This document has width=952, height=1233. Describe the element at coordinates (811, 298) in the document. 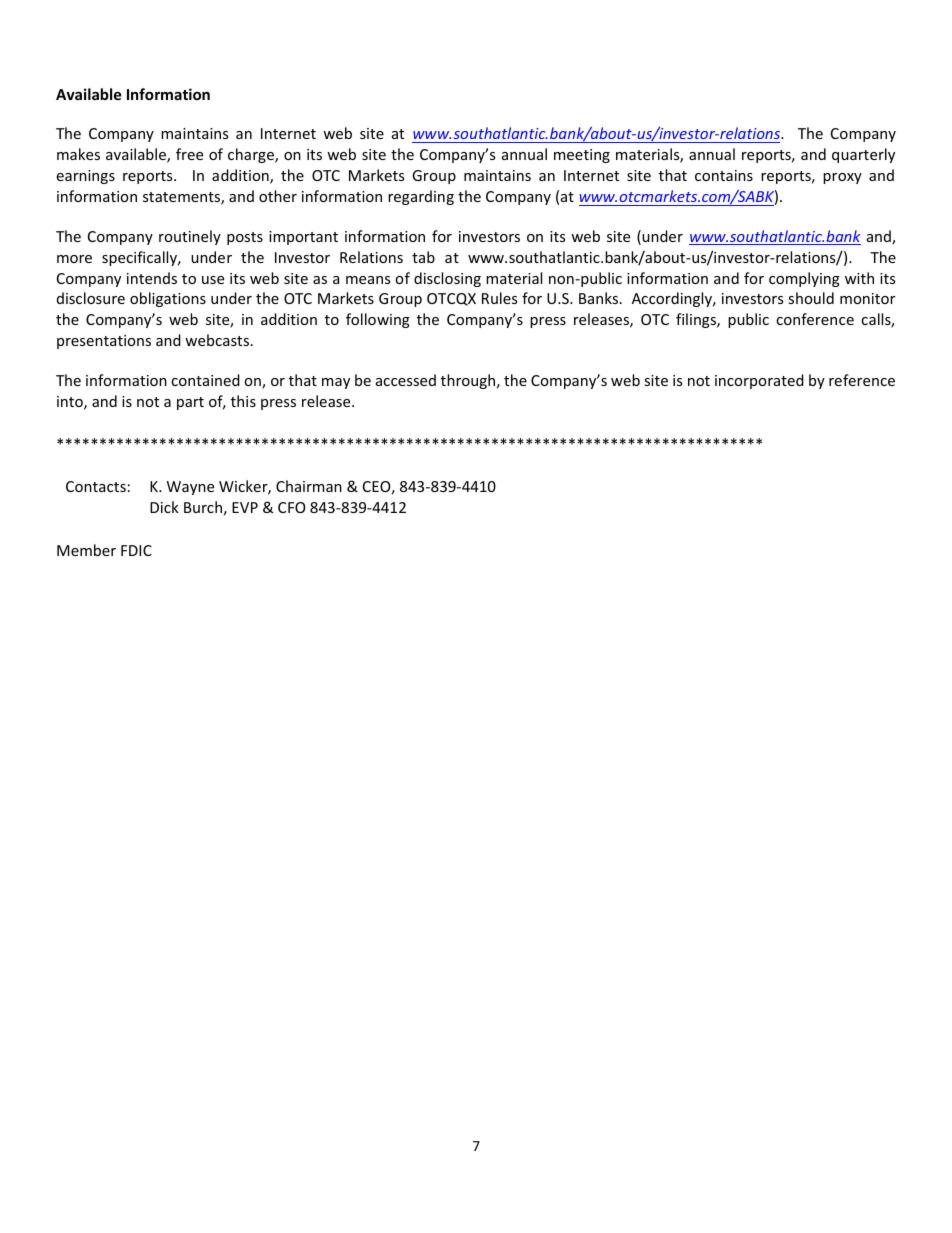

I see `should` at that location.
